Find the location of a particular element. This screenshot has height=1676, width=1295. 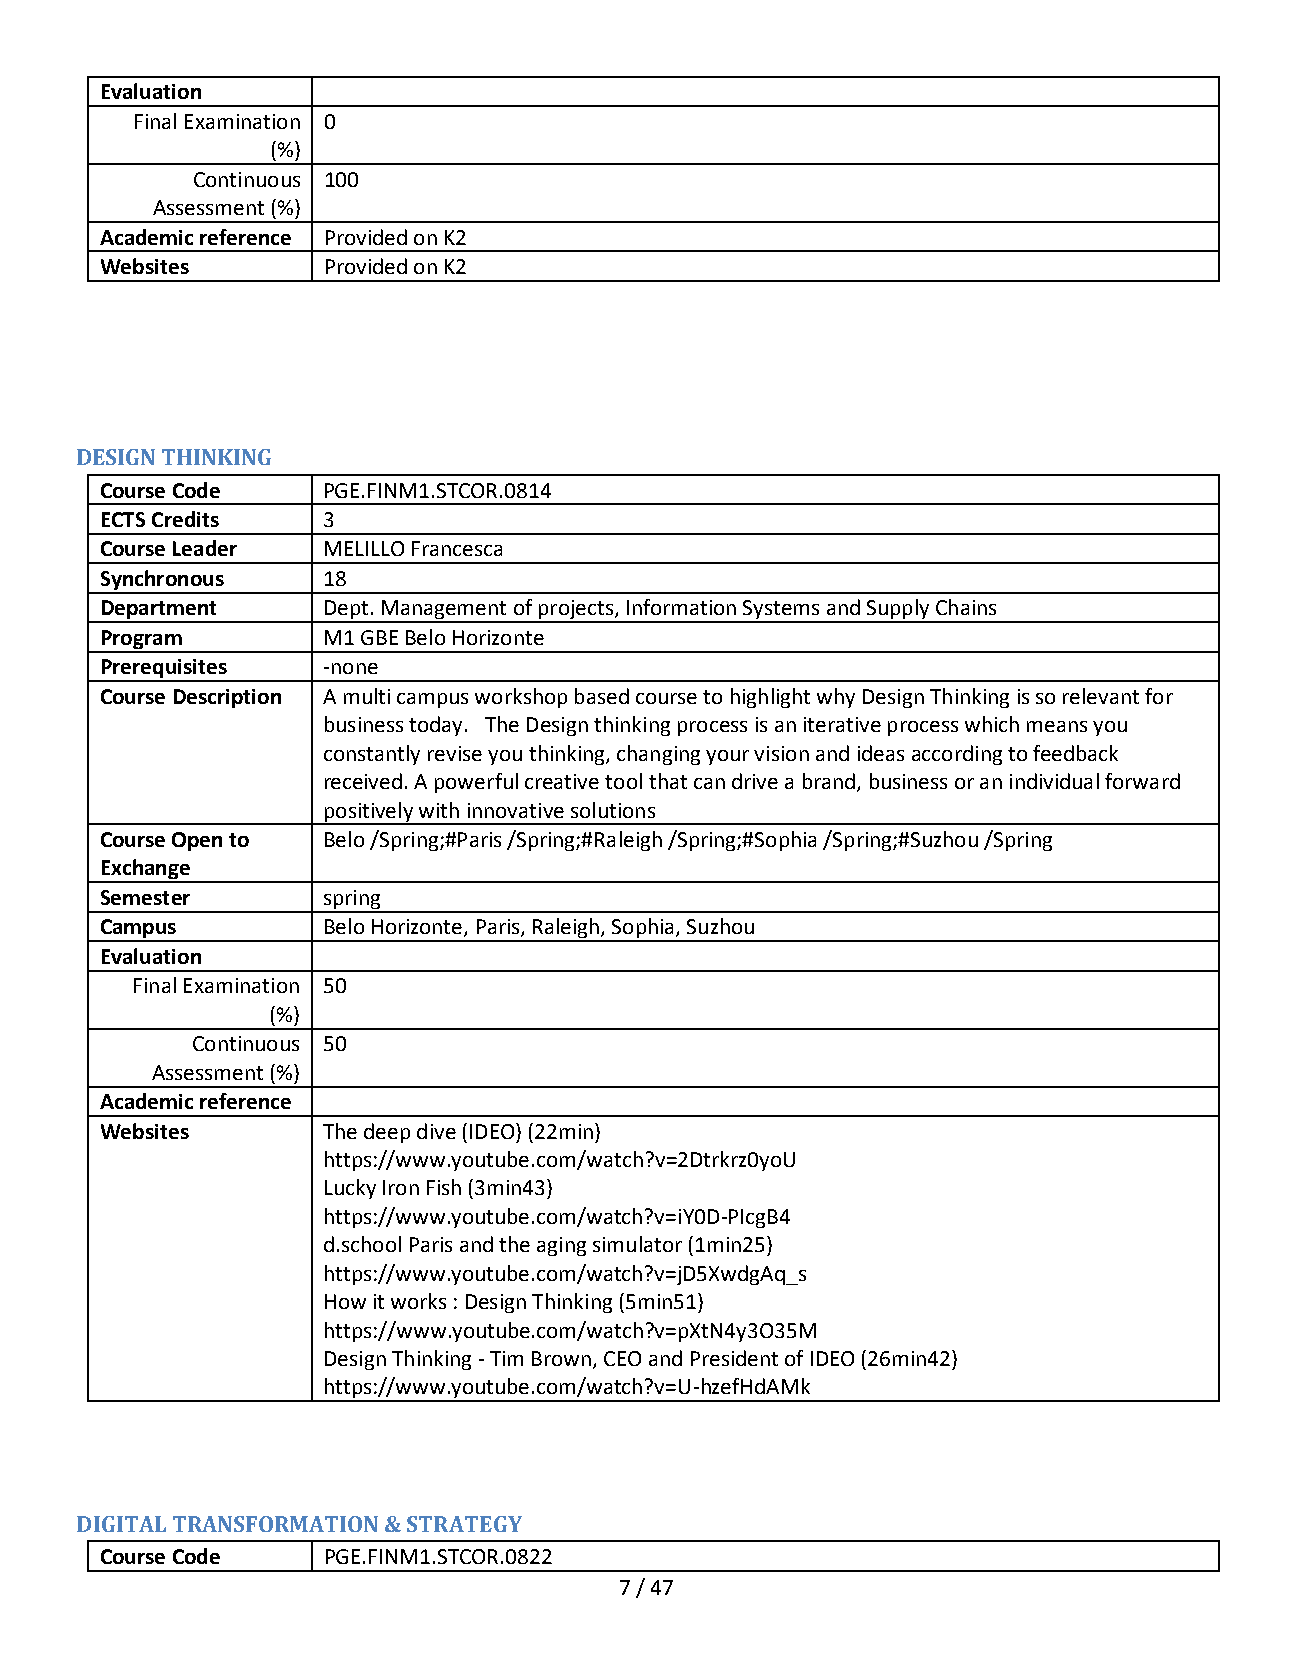

forward is located at coordinates (1142, 781).
